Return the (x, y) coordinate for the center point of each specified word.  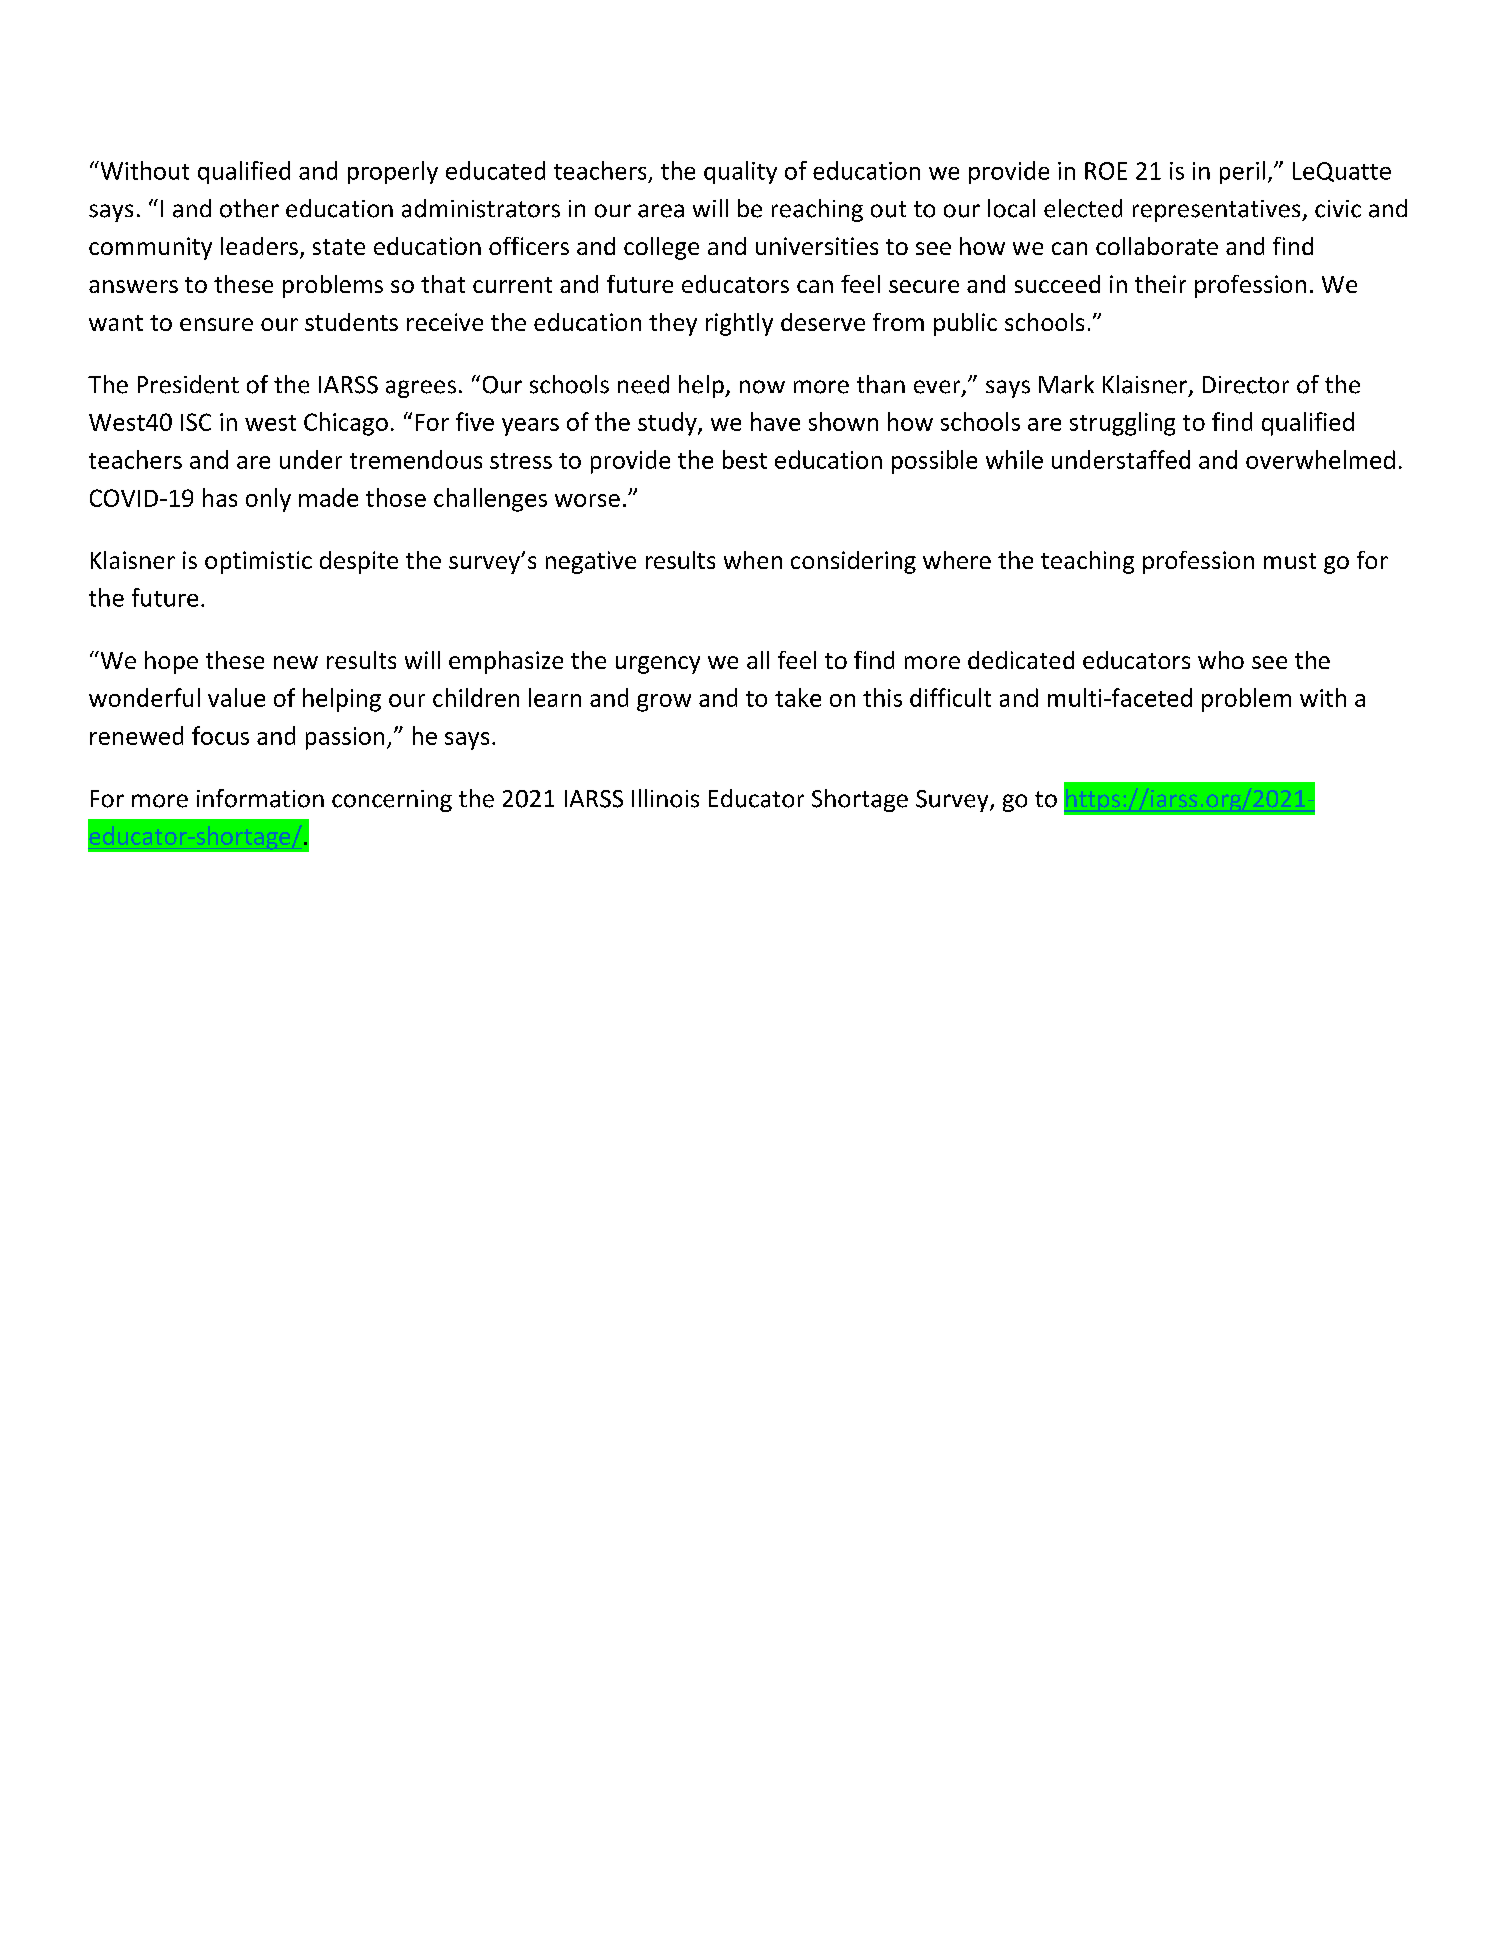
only (268, 500)
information (260, 798)
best (745, 459)
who (1221, 660)
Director (1246, 385)
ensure (216, 324)
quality (740, 172)
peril (1242, 172)
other (249, 208)
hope (171, 662)
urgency (658, 665)
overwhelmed (1320, 459)
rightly (739, 324)
